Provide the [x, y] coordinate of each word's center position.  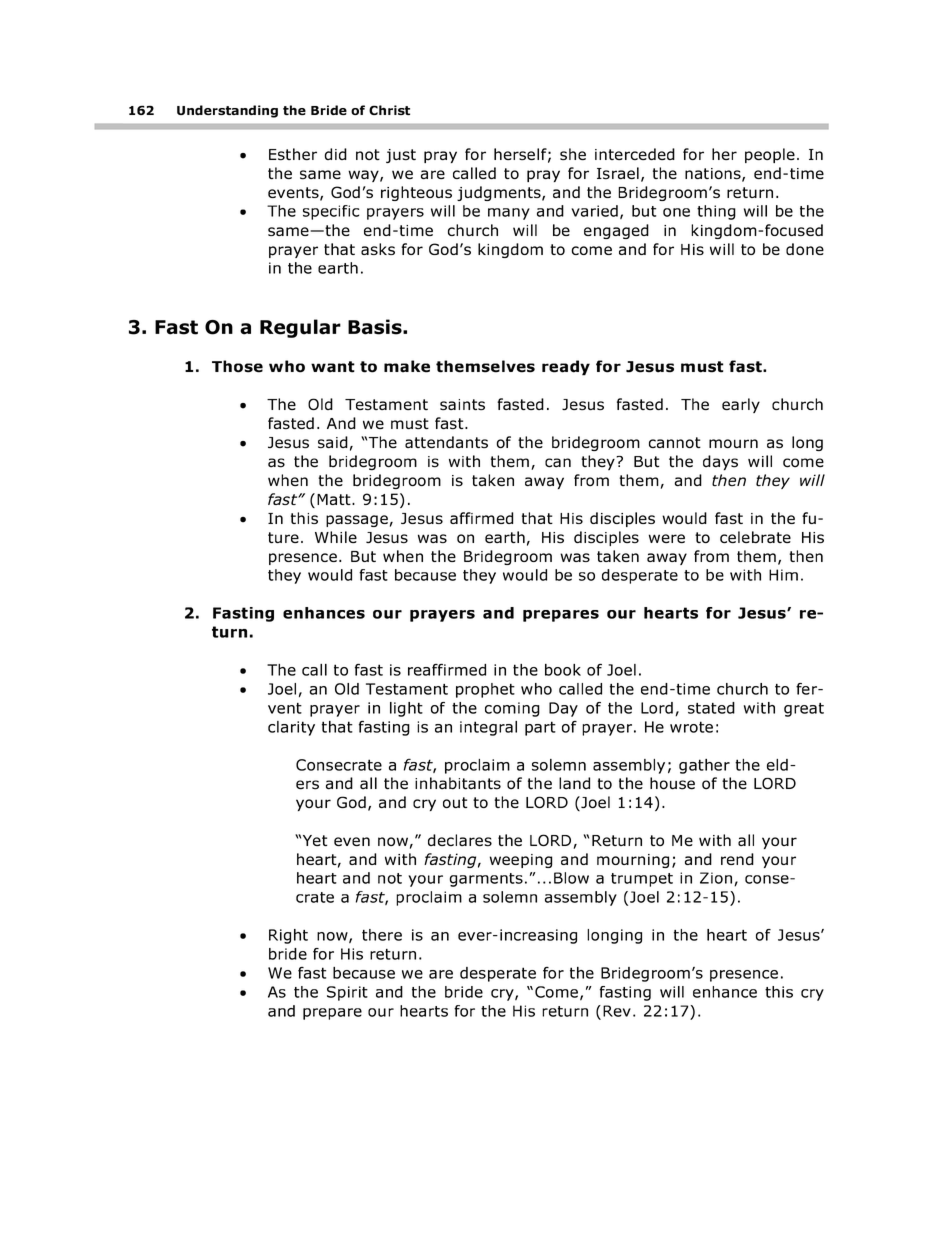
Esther [293, 154]
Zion [717, 879]
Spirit [347, 993]
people [770, 155]
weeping [521, 861]
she [573, 154]
